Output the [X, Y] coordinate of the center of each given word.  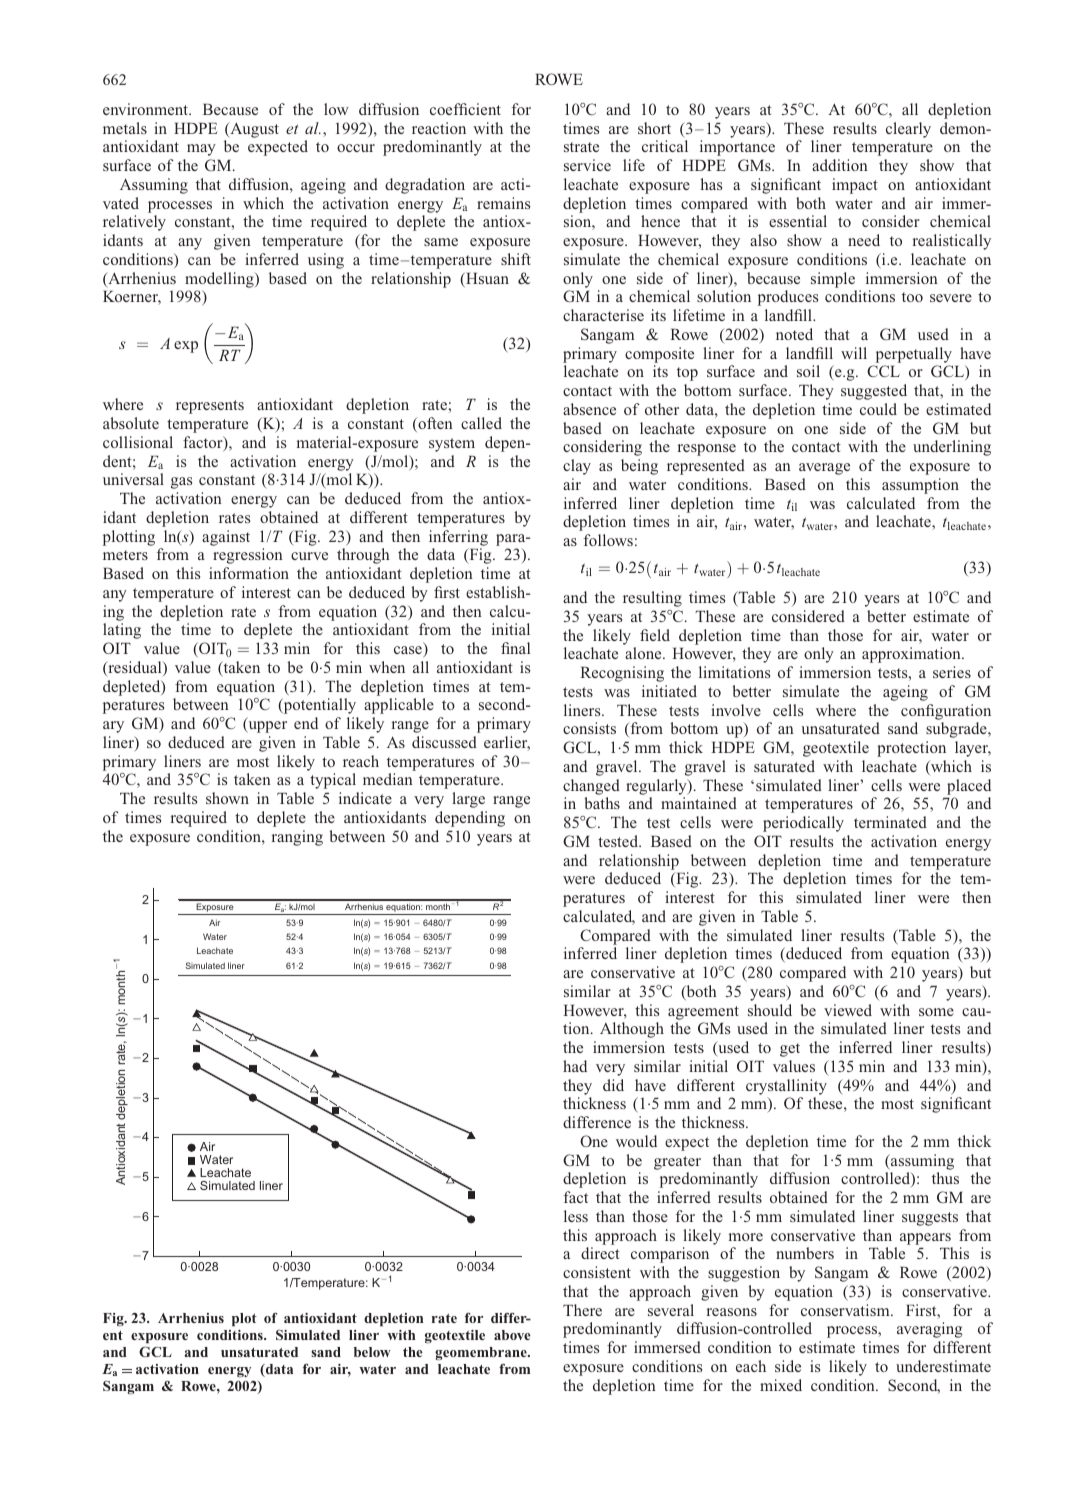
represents [210, 407]
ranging [297, 838]
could [878, 409]
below [372, 1352]
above [512, 1335]
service [587, 165]
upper [266, 727]
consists [589, 728]
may [201, 150]
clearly [908, 130]
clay [577, 467]
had [575, 1066]
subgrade [957, 730]
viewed [848, 1010]
